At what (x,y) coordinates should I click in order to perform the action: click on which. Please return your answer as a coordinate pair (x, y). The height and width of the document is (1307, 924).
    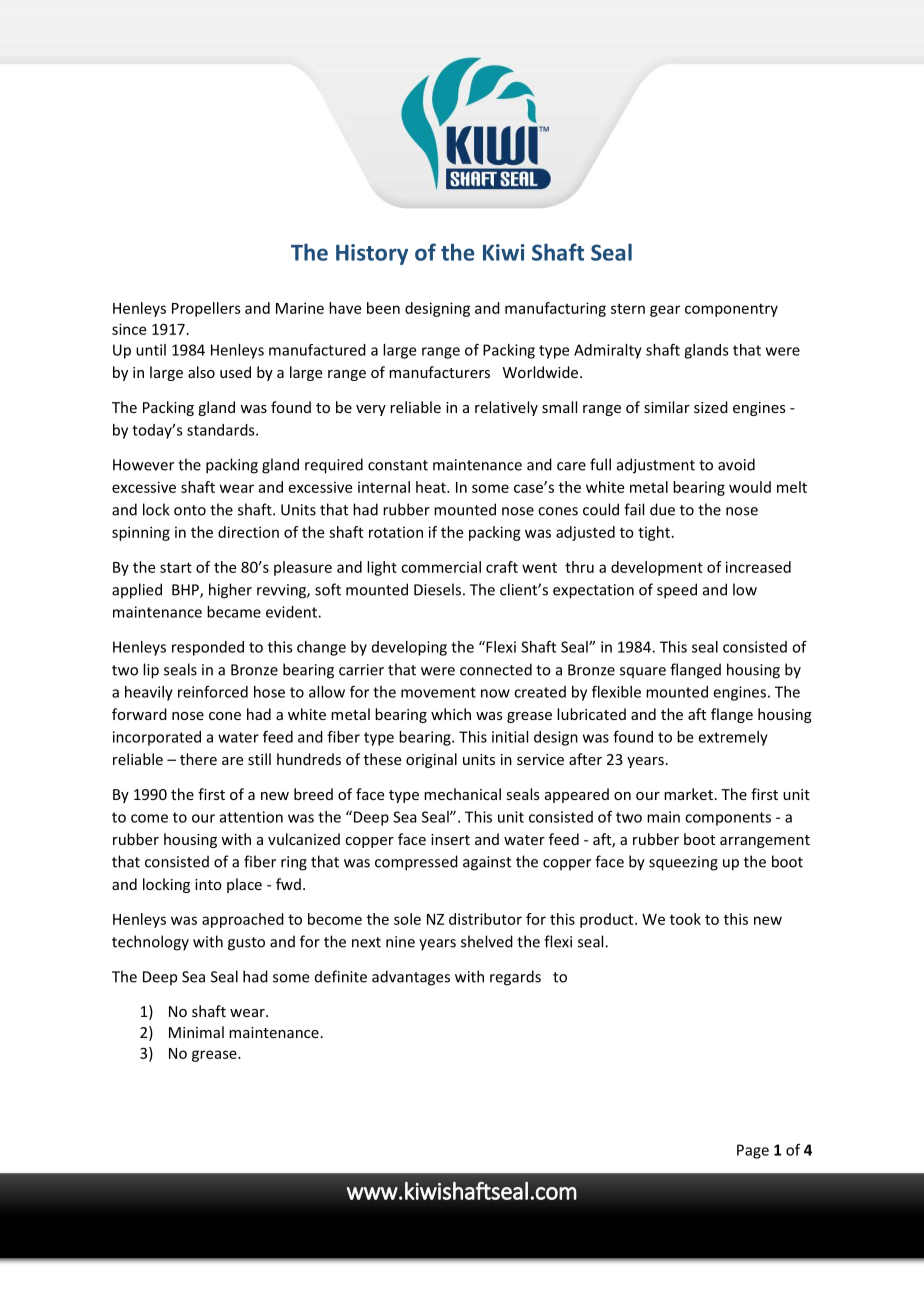
    Looking at the image, I should click on (451, 714).
